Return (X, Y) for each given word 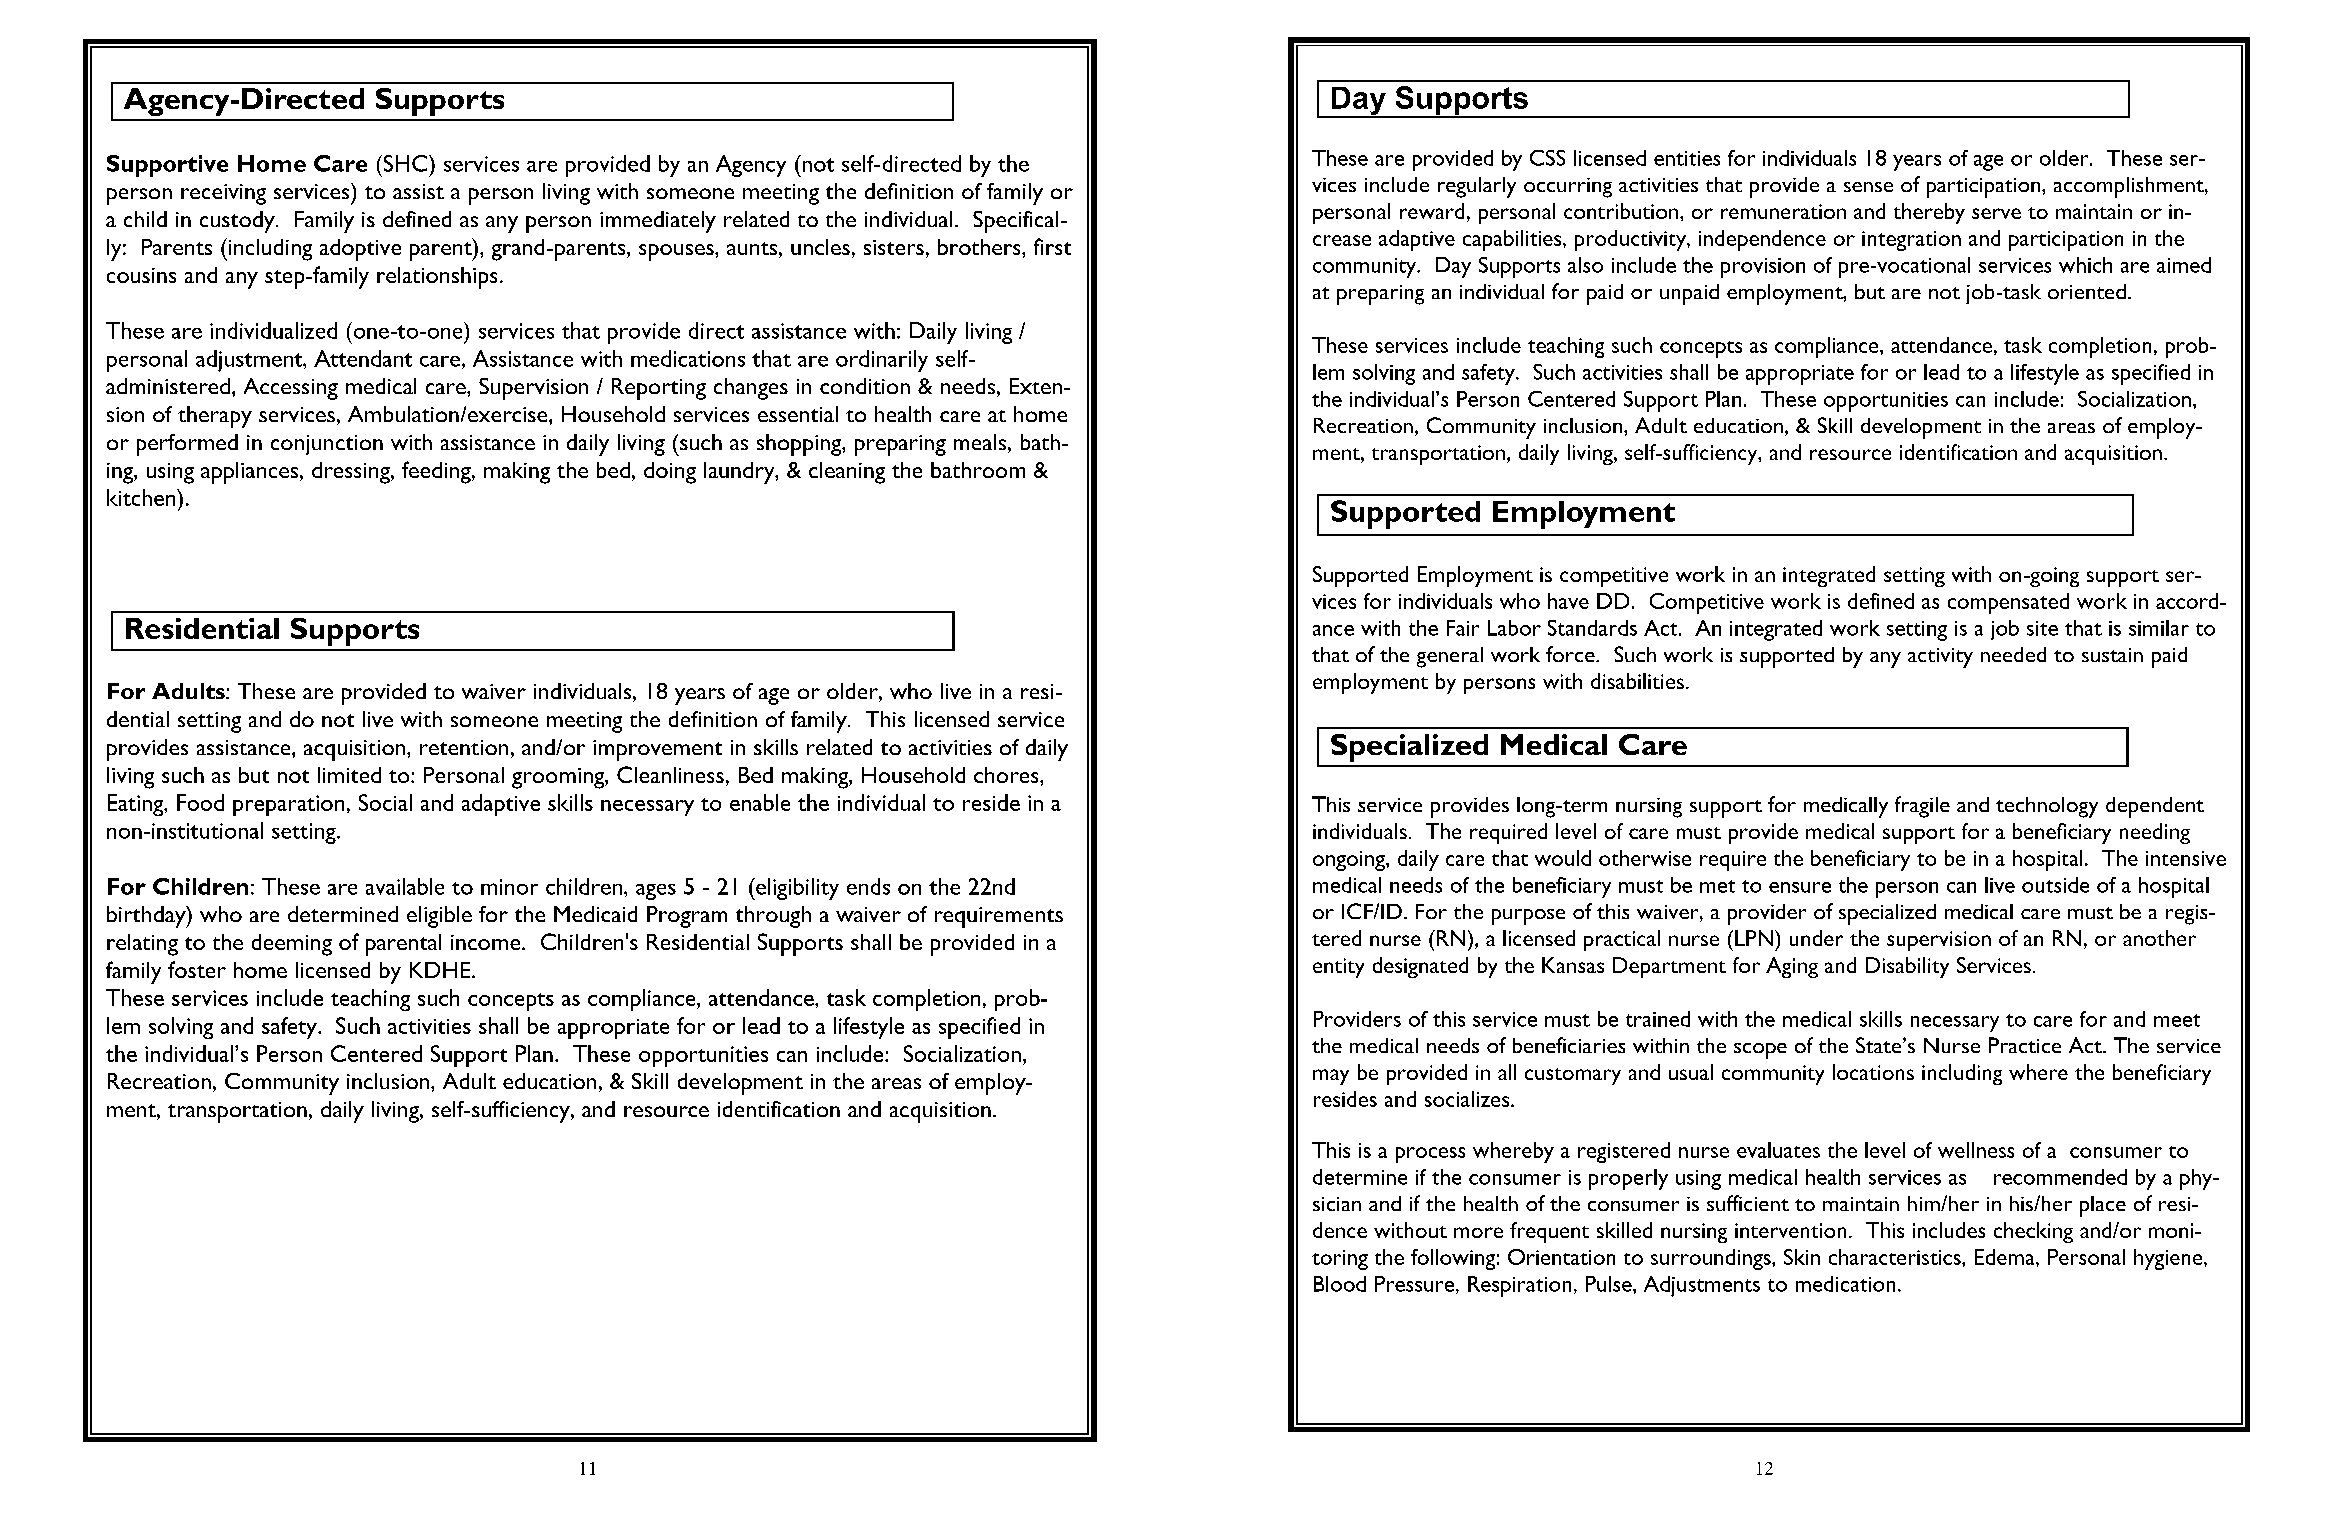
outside (2055, 885)
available (405, 886)
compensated (2008, 603)
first (1052, 246)
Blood (1340, 1284)
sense (1868, 187)
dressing (352, 473)
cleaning (847, 473)
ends (868, 886)
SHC (405, 163)
